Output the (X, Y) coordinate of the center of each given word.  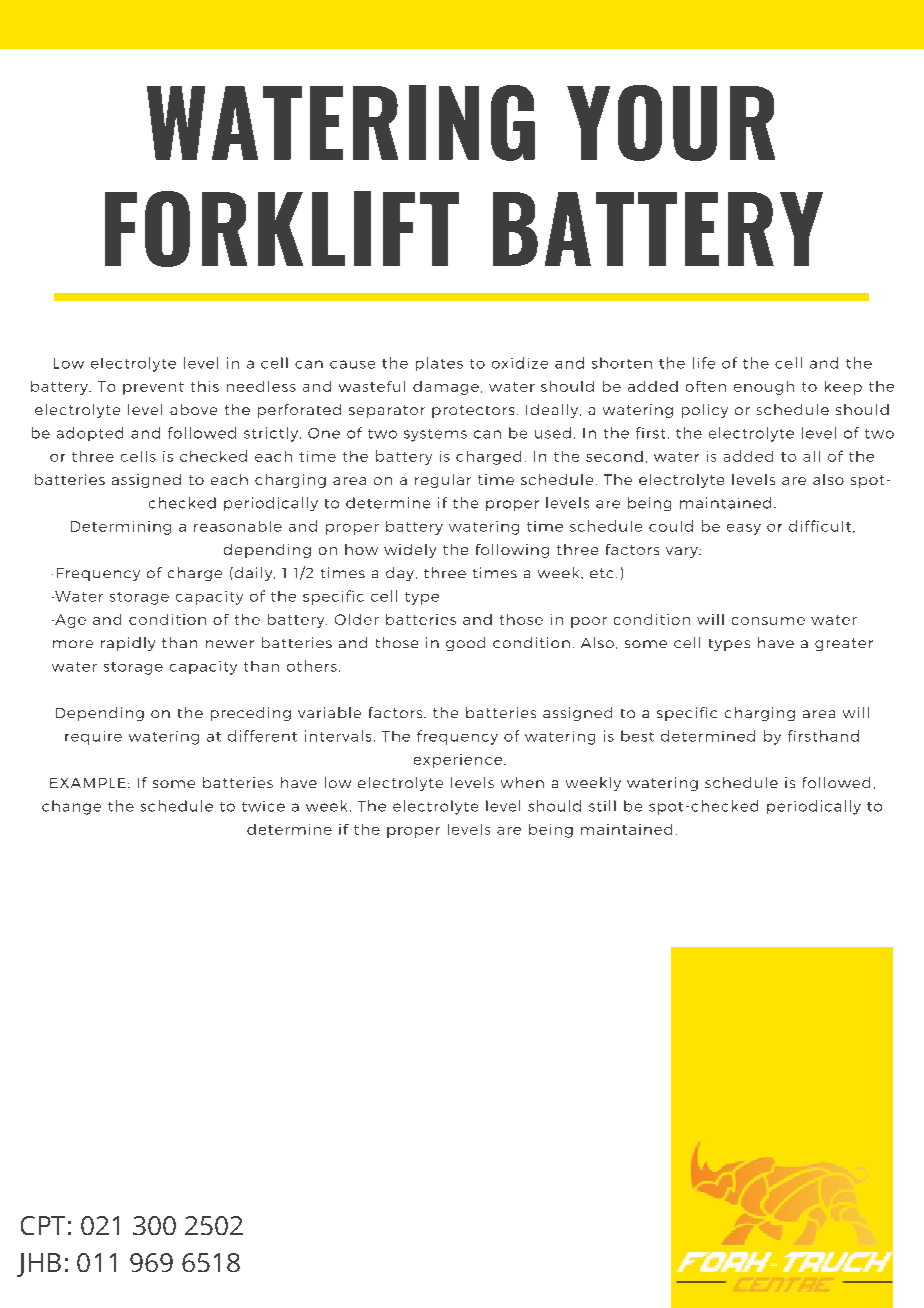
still (602, 806)
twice (263, 806)
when (522, 782)
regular (443, 481)
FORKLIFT (282, 229)
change (71, 807)
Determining (121, 528)
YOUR (671, 123)
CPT (43, 1225)
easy (744, 529)
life (704, 363)
